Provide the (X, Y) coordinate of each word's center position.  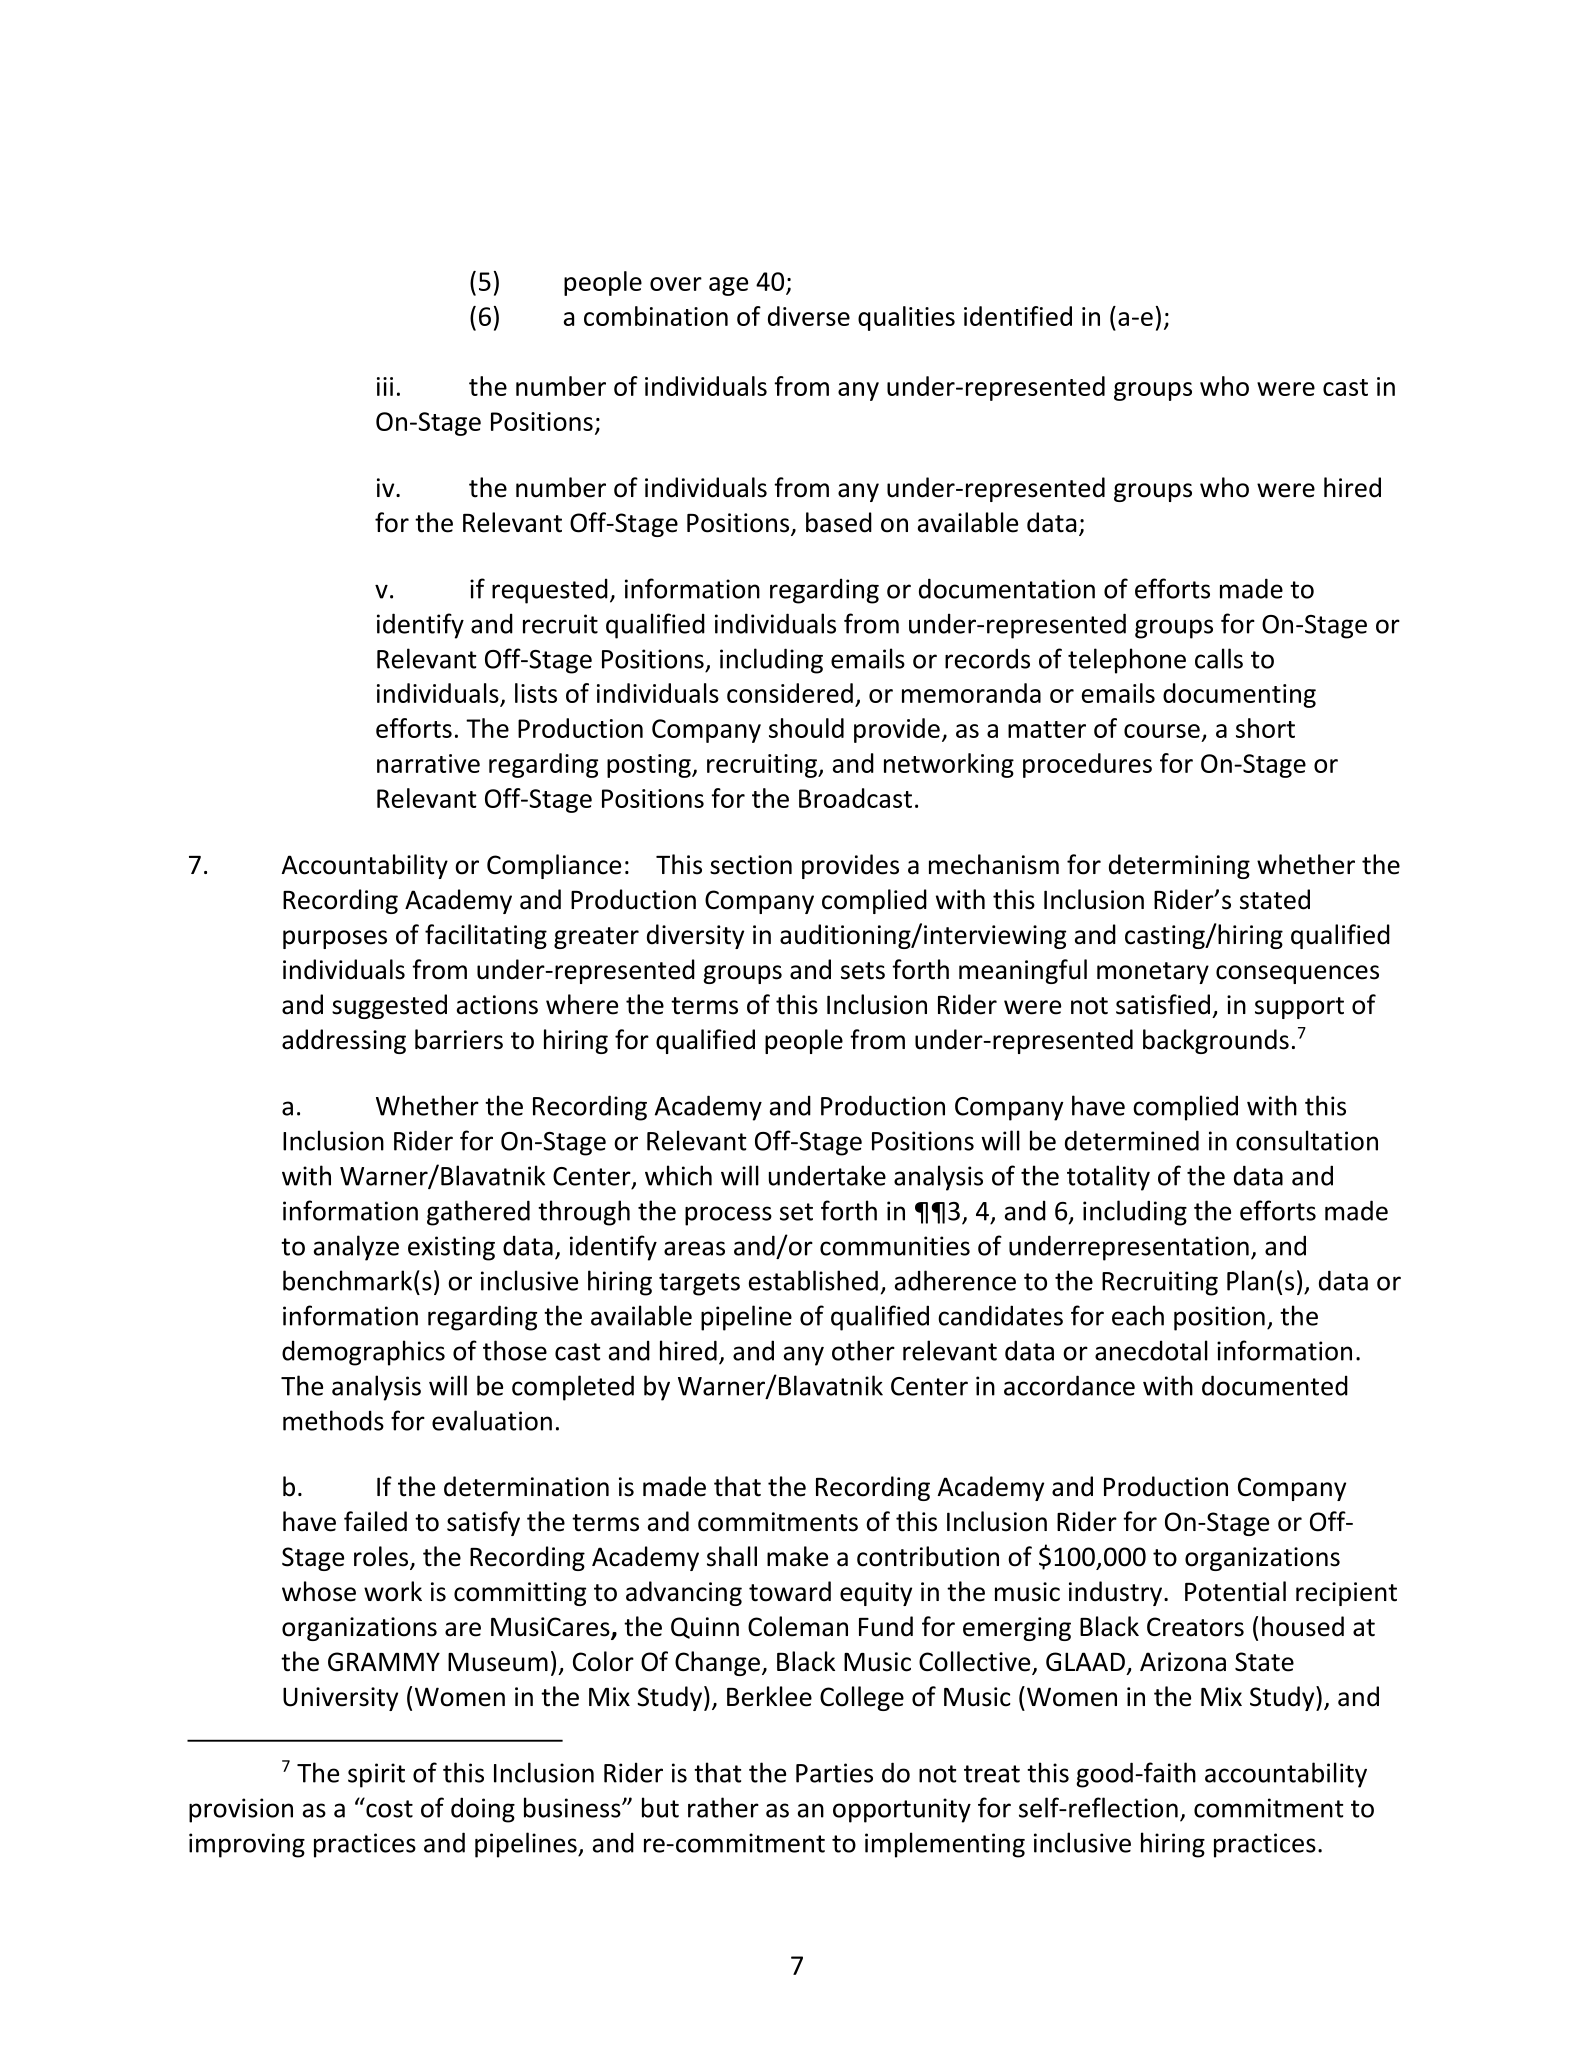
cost (388, 1808)
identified (1018, 316)
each (1138, 1315)
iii (385, 386)
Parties (834, 1773)
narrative (428, 763)
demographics (363, 1353)
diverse (809, 316)
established (813, 1280)
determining (1179, 866)
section (751, 865)
